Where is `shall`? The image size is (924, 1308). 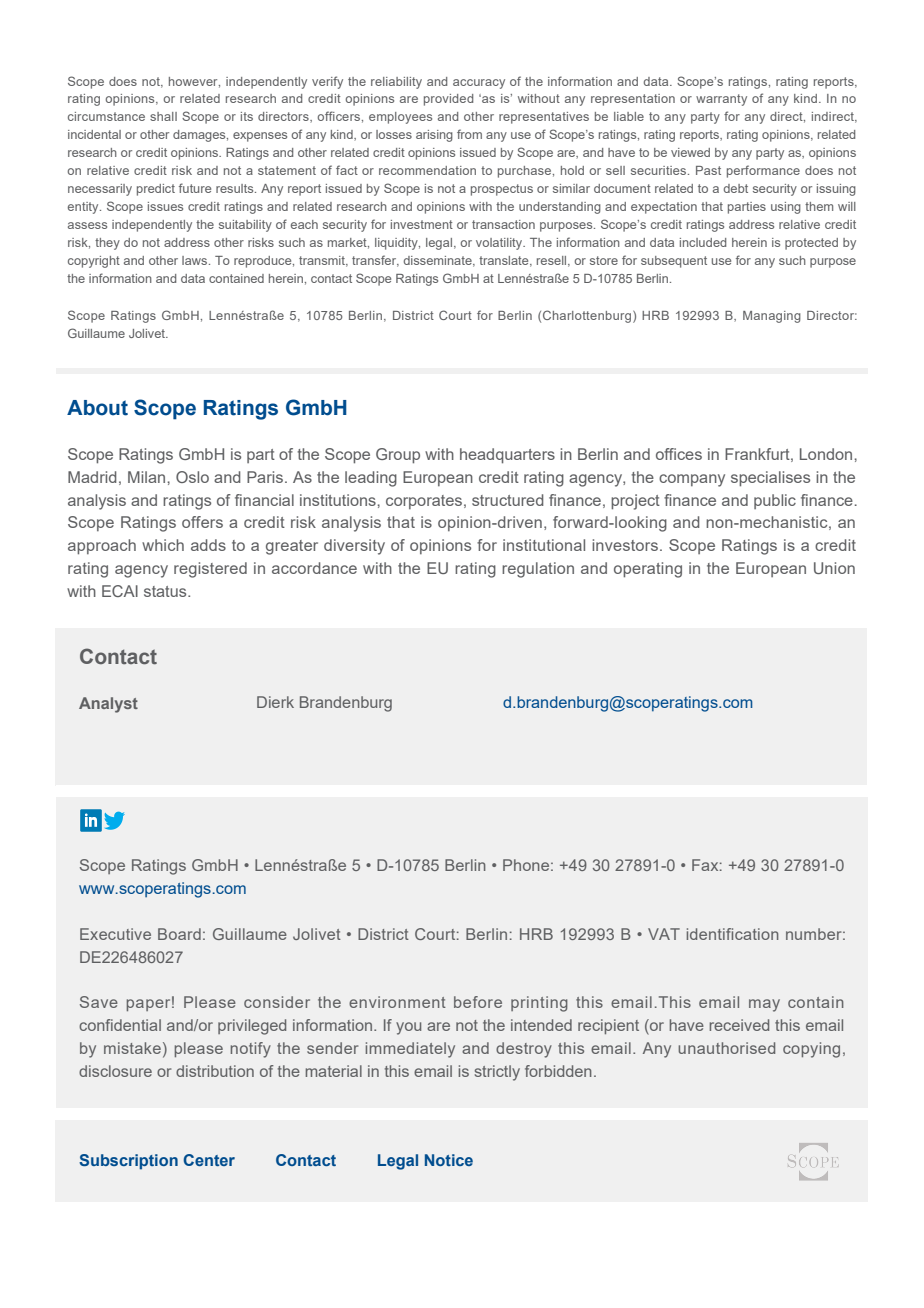 shall is located at coordinates (163, 116).
